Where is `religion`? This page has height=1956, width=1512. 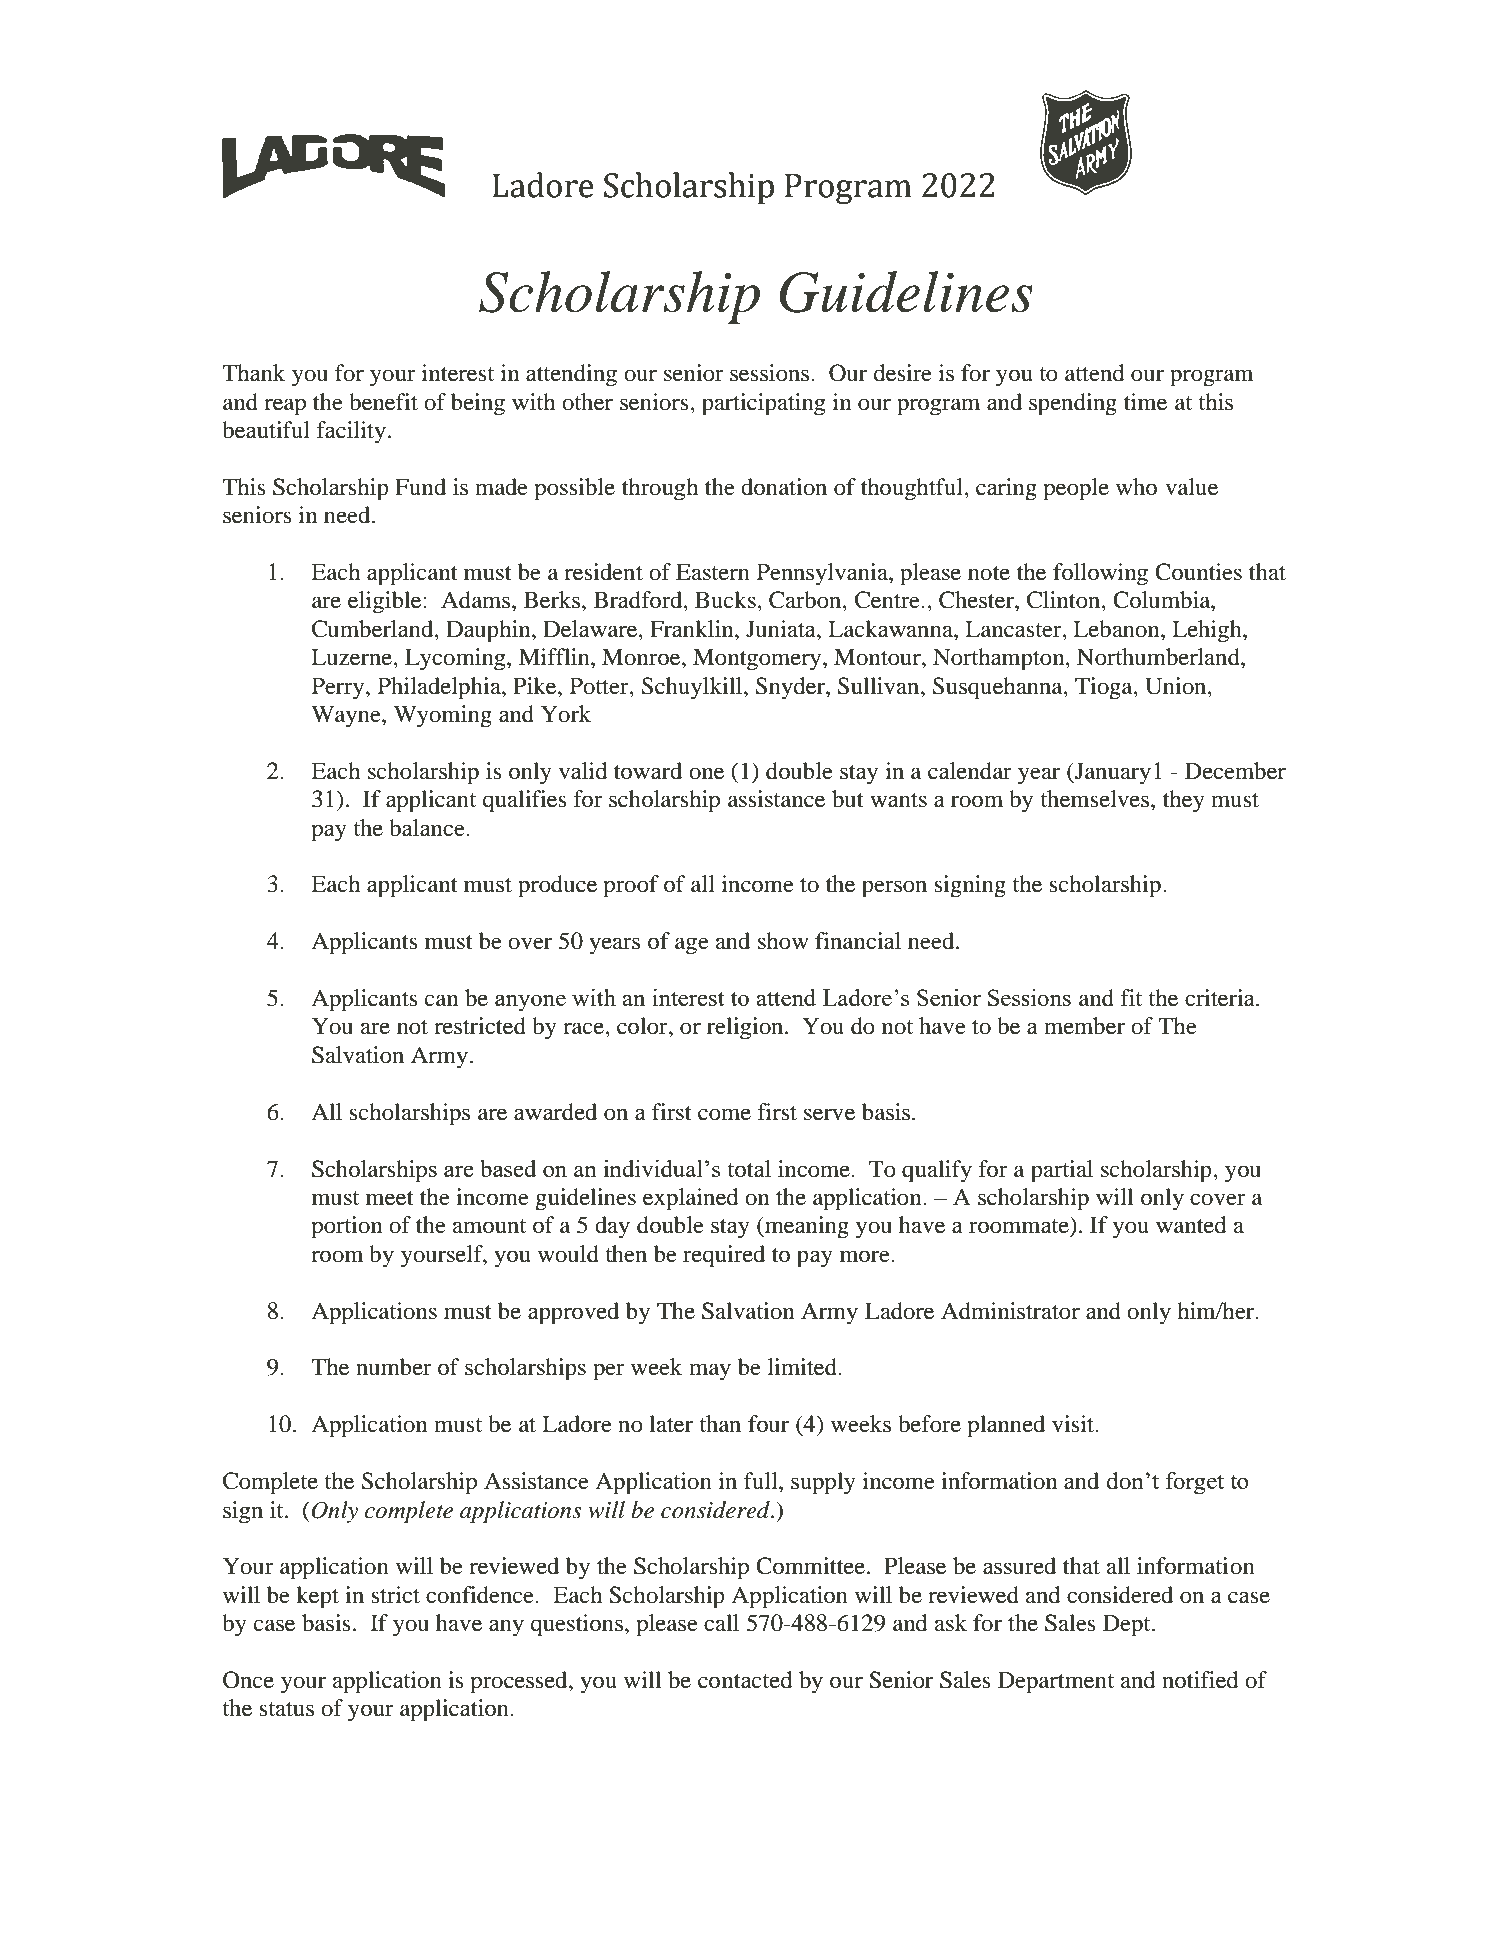 religion is located at coordinates (746, 1028).
